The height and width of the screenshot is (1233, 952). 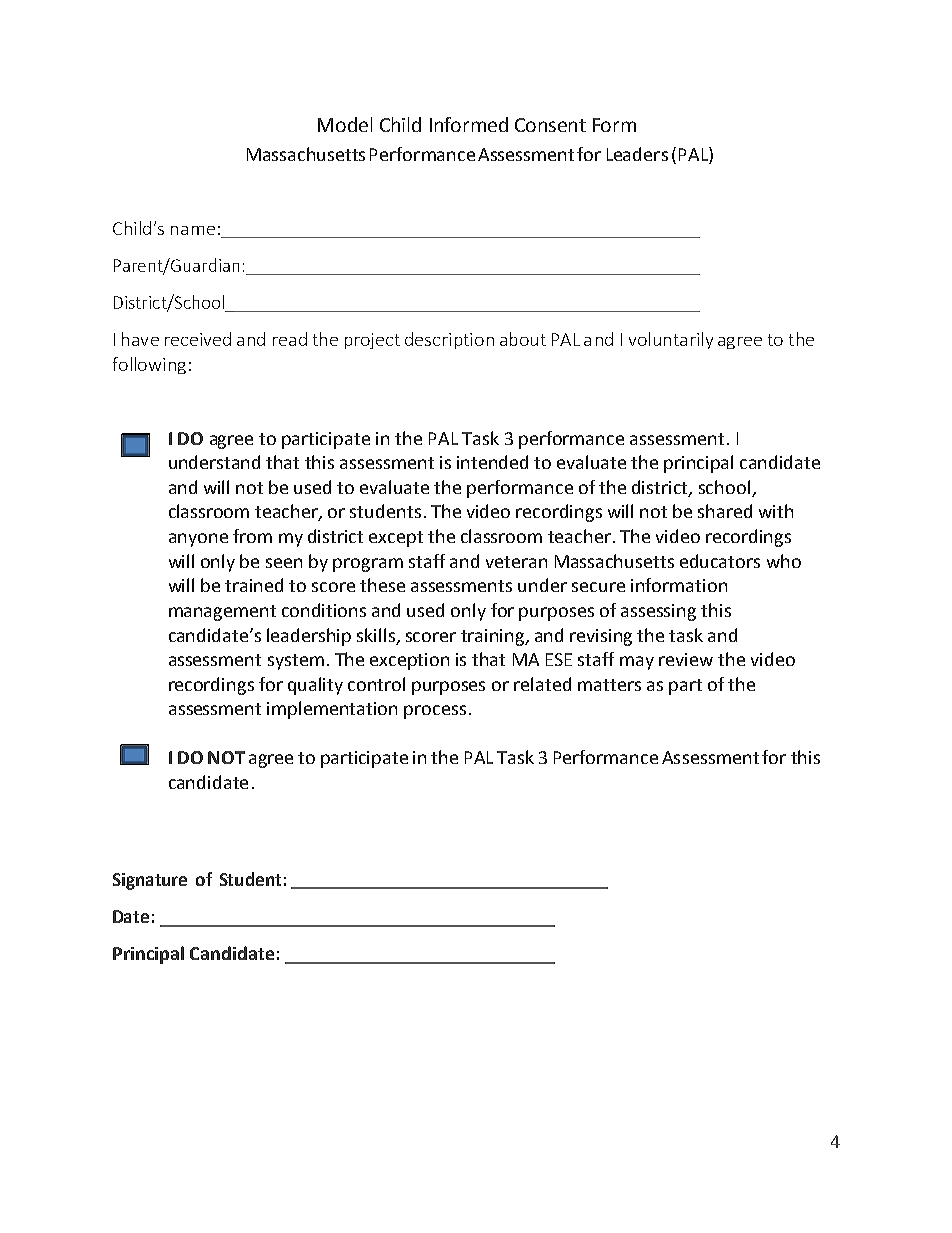 I want to click on Signature, so click(x=150, y=881).
